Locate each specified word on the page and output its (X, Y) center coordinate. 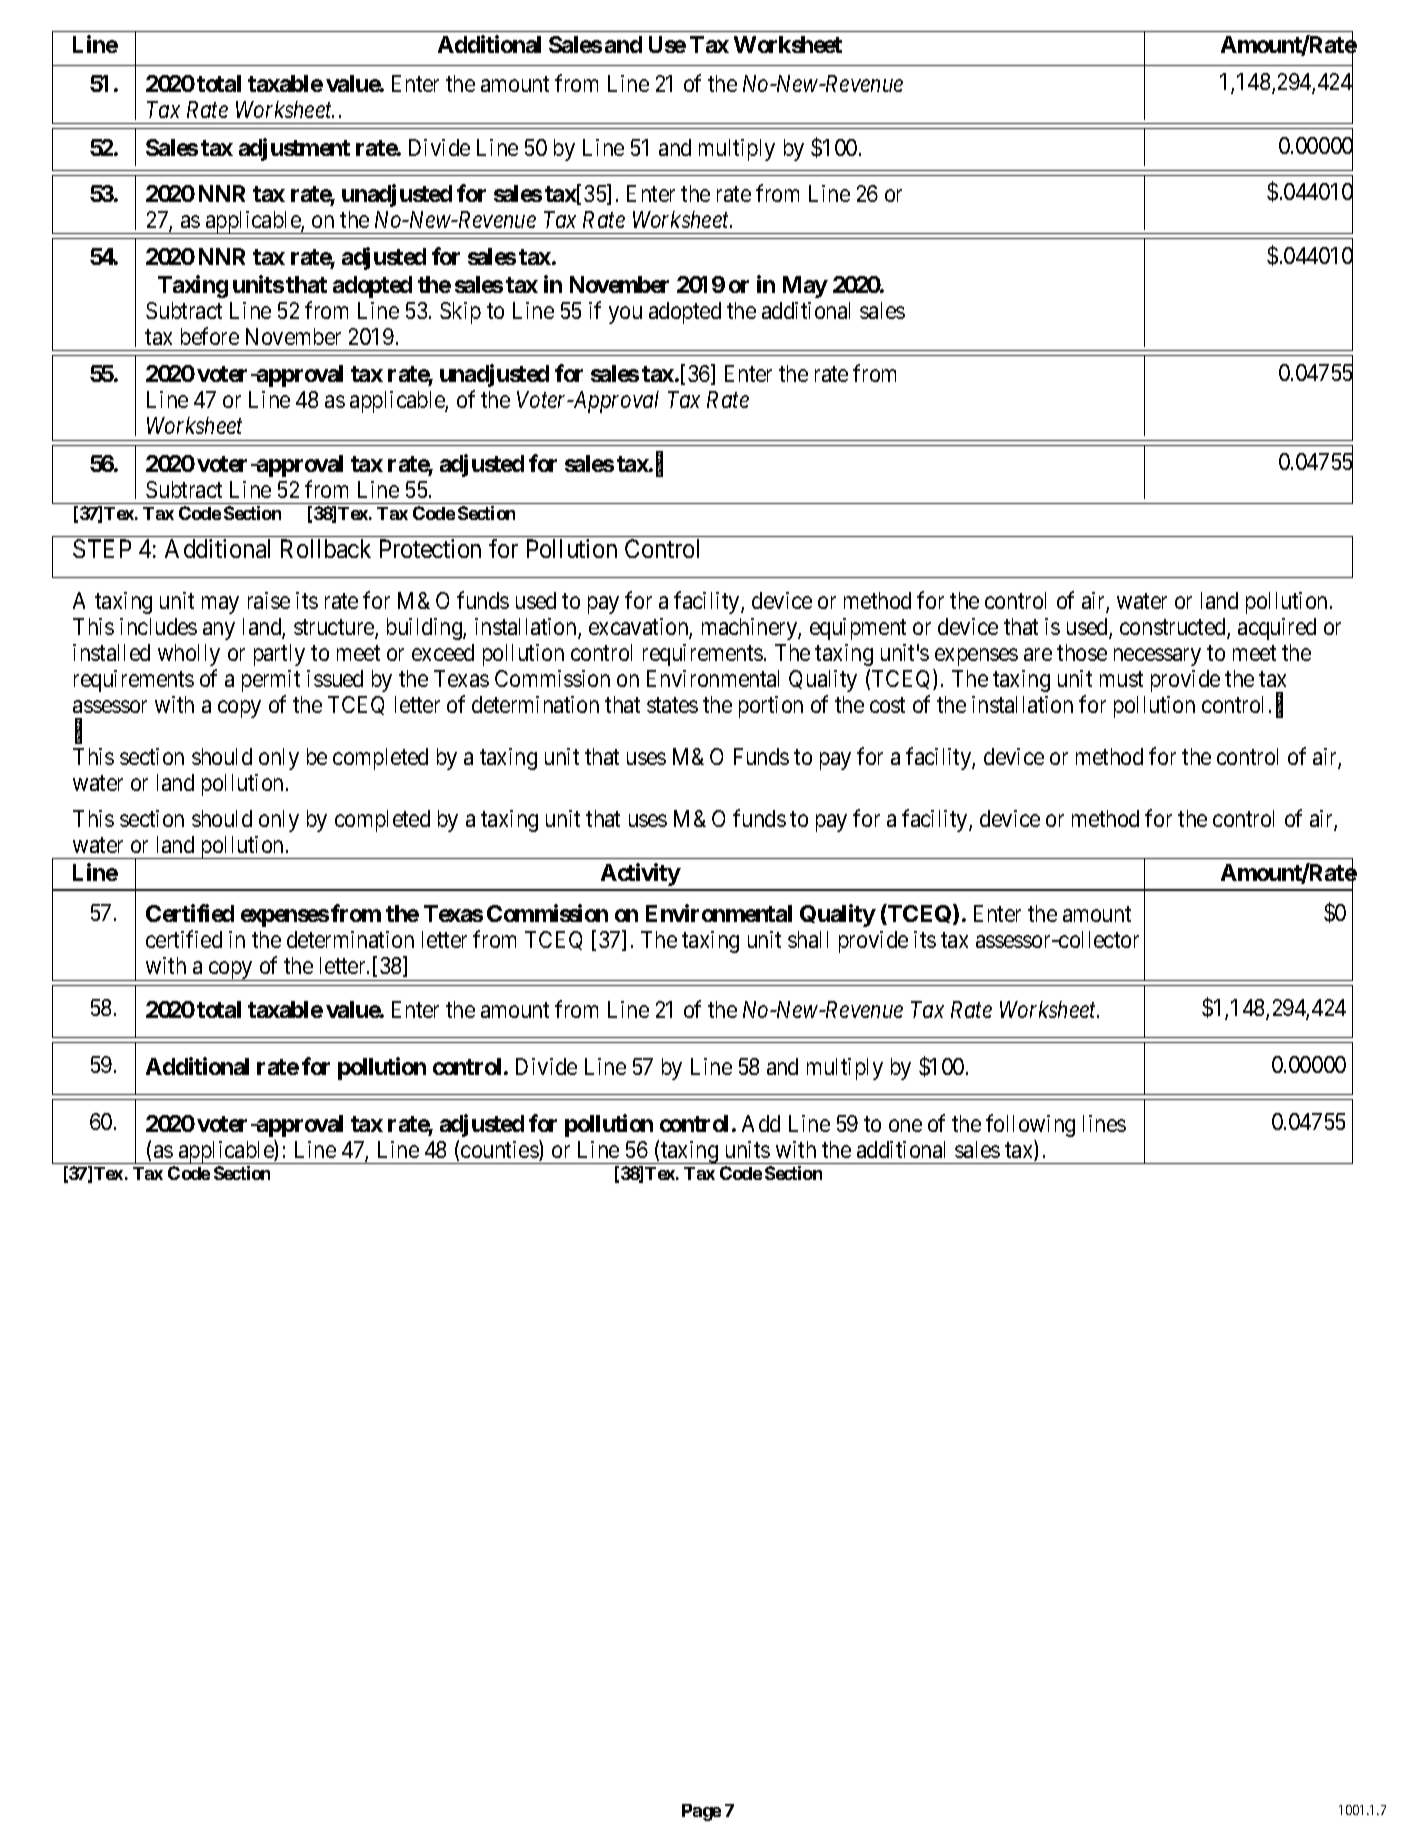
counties (500, 1150)
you (625, 315)
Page (701, 1812)
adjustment (294, 149)
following (1030, 1125)
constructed (1174, 628)
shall (808, 939)
